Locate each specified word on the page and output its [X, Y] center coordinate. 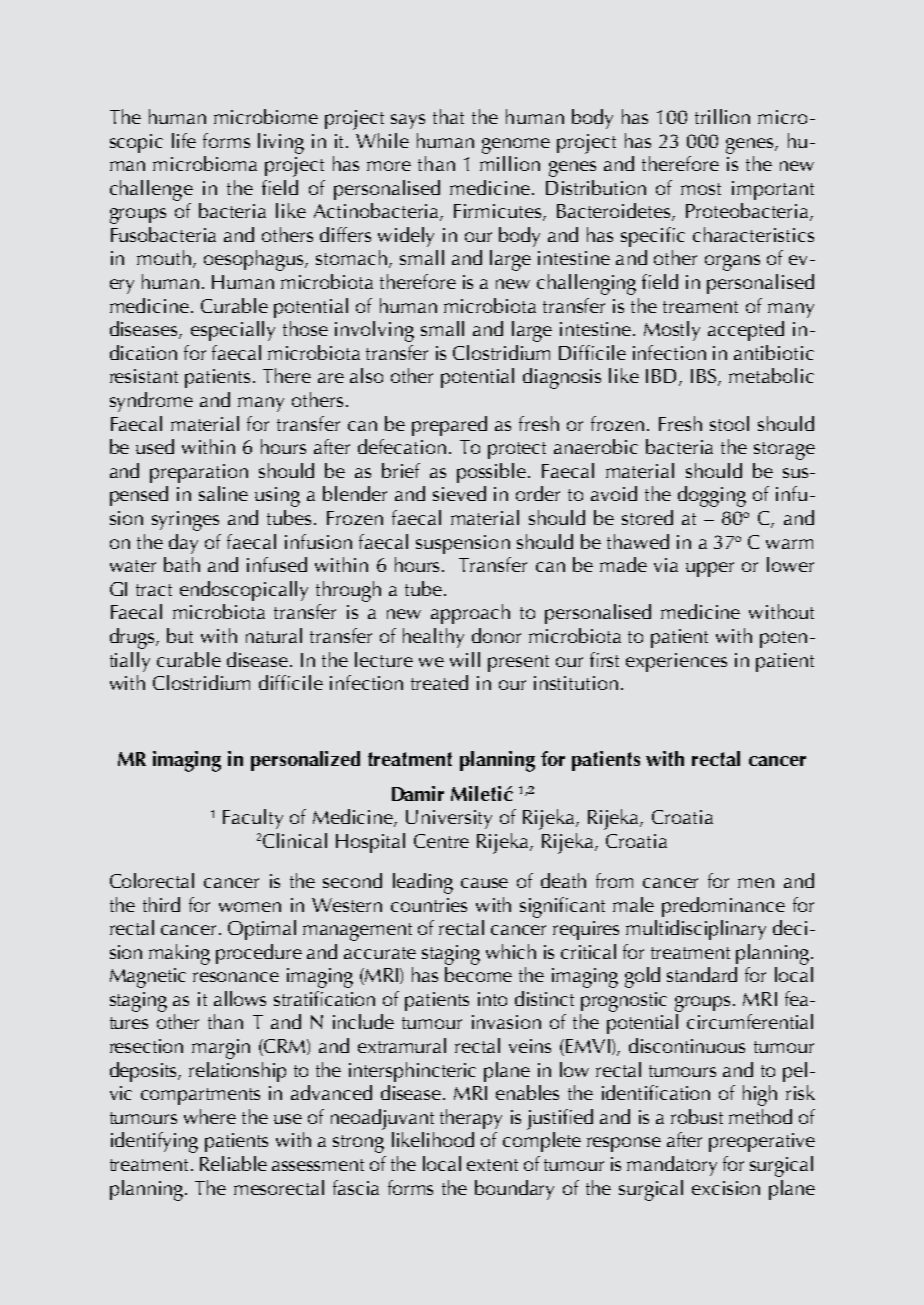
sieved [459, 493]
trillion [722, 116]
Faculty [253, 819]
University [449, 819]
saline [223, 493]
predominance [723, 907]
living [281, 143]
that [448, 116]
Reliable [233, 1163]
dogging [712, 496]
